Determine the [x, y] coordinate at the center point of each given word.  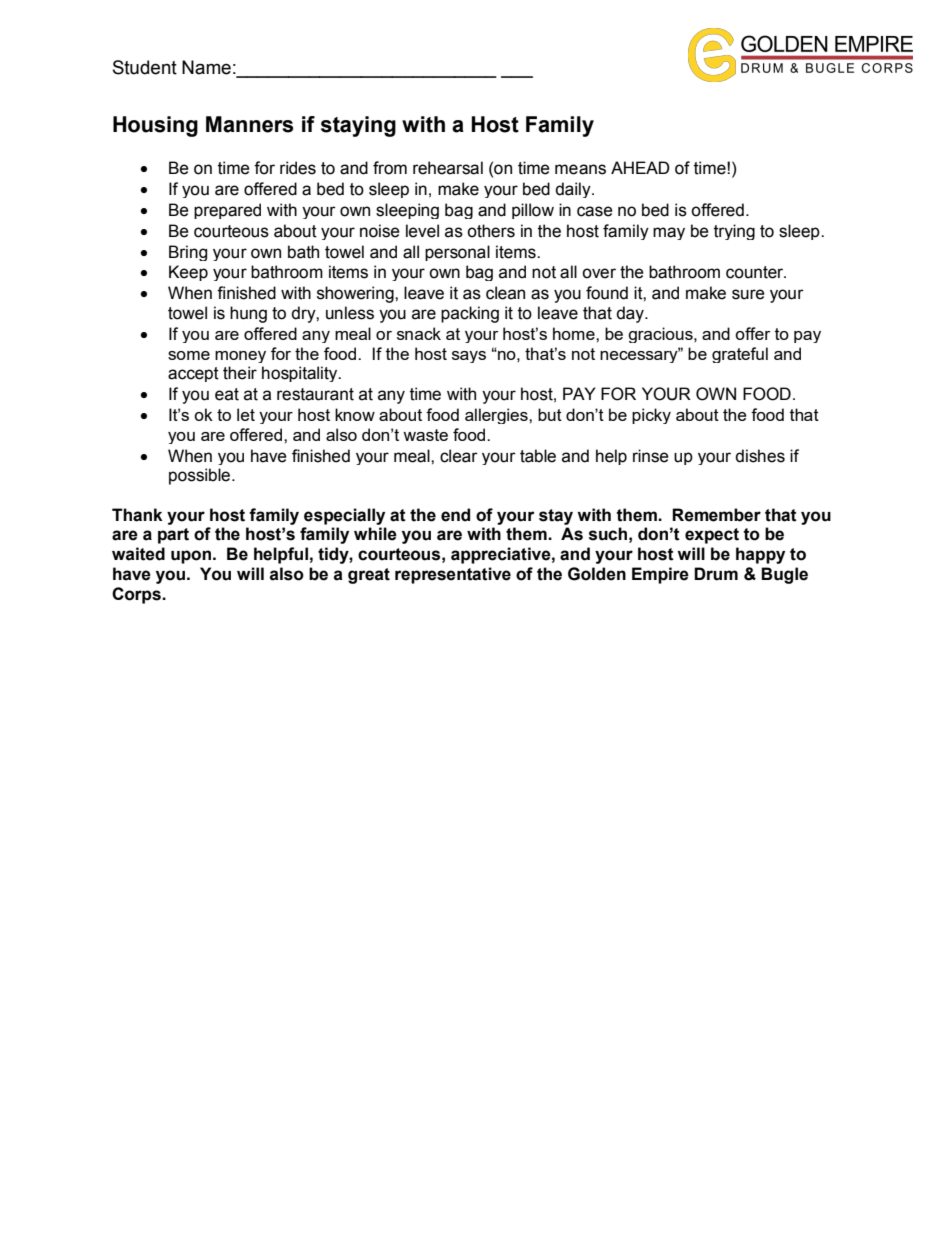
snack [419, 333]
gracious [661, 335]
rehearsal [448, 168]
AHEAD [640, 167]
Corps [137, 595]
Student [145, 67]
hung [248, 314]
